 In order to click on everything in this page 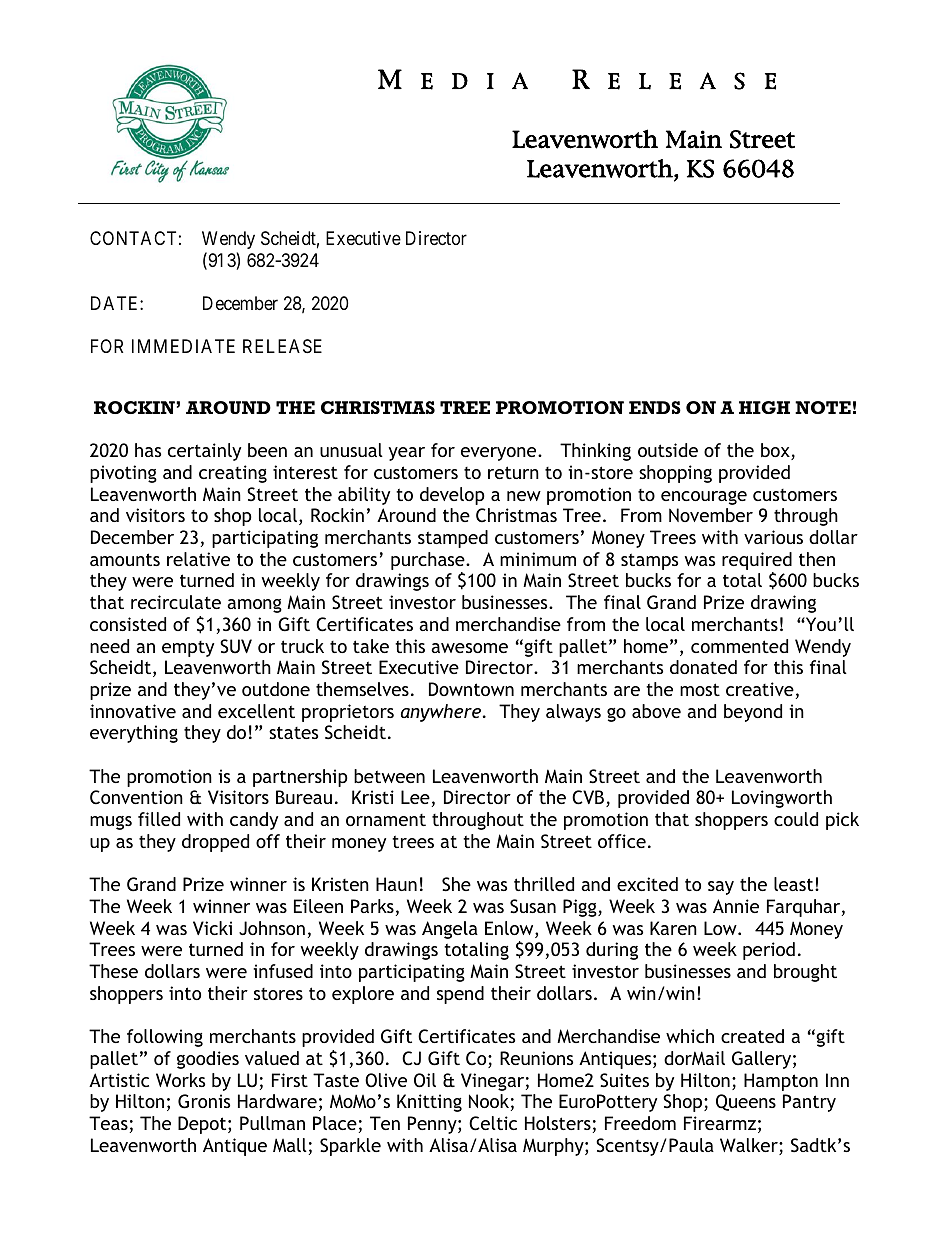, I will do `click(134, 734)`.
